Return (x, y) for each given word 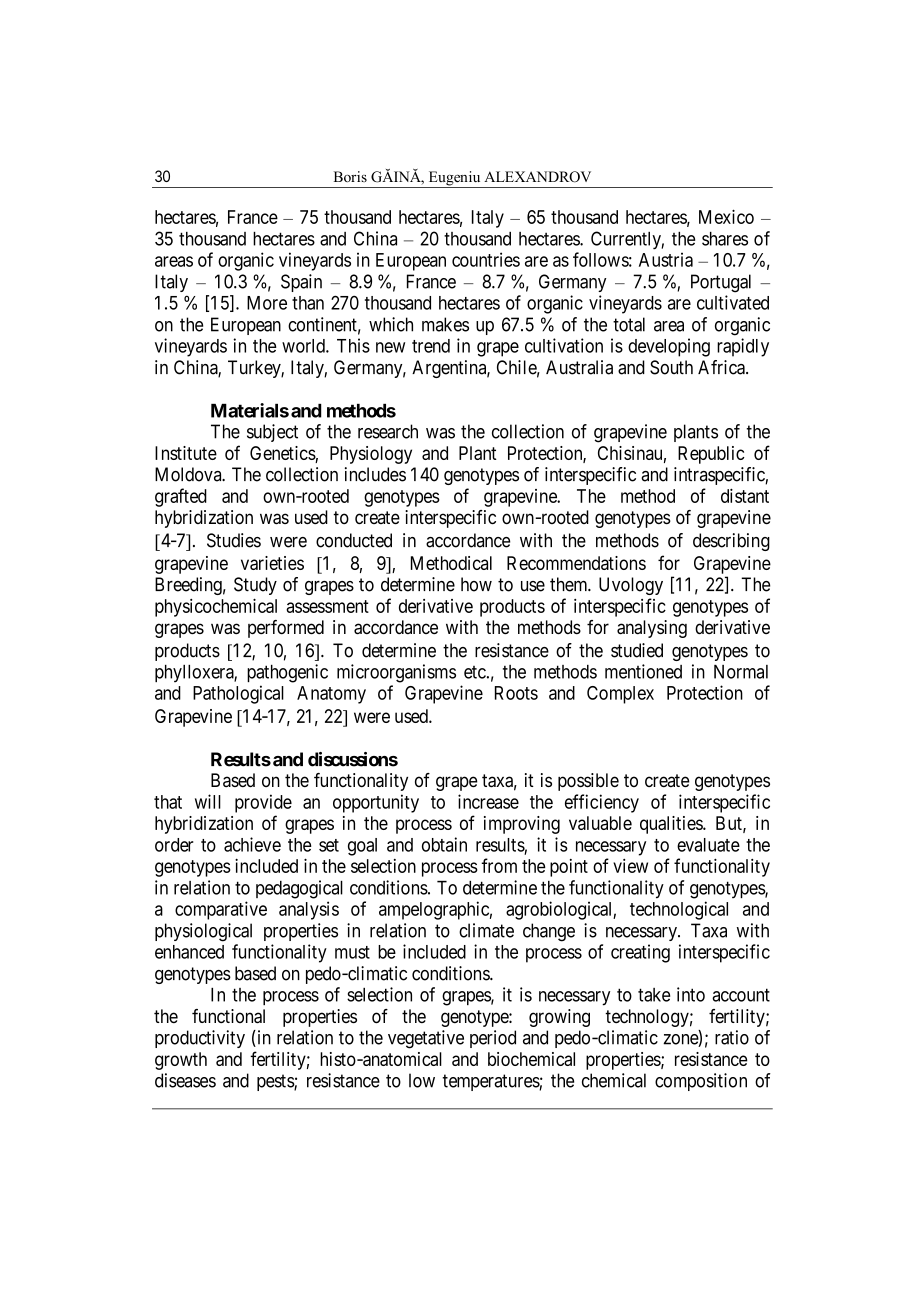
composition (701, 1082)
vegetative (426, 1039)
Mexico (726, 216)
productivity (200, 1039)
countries (486, 259)
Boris (350, 176)
